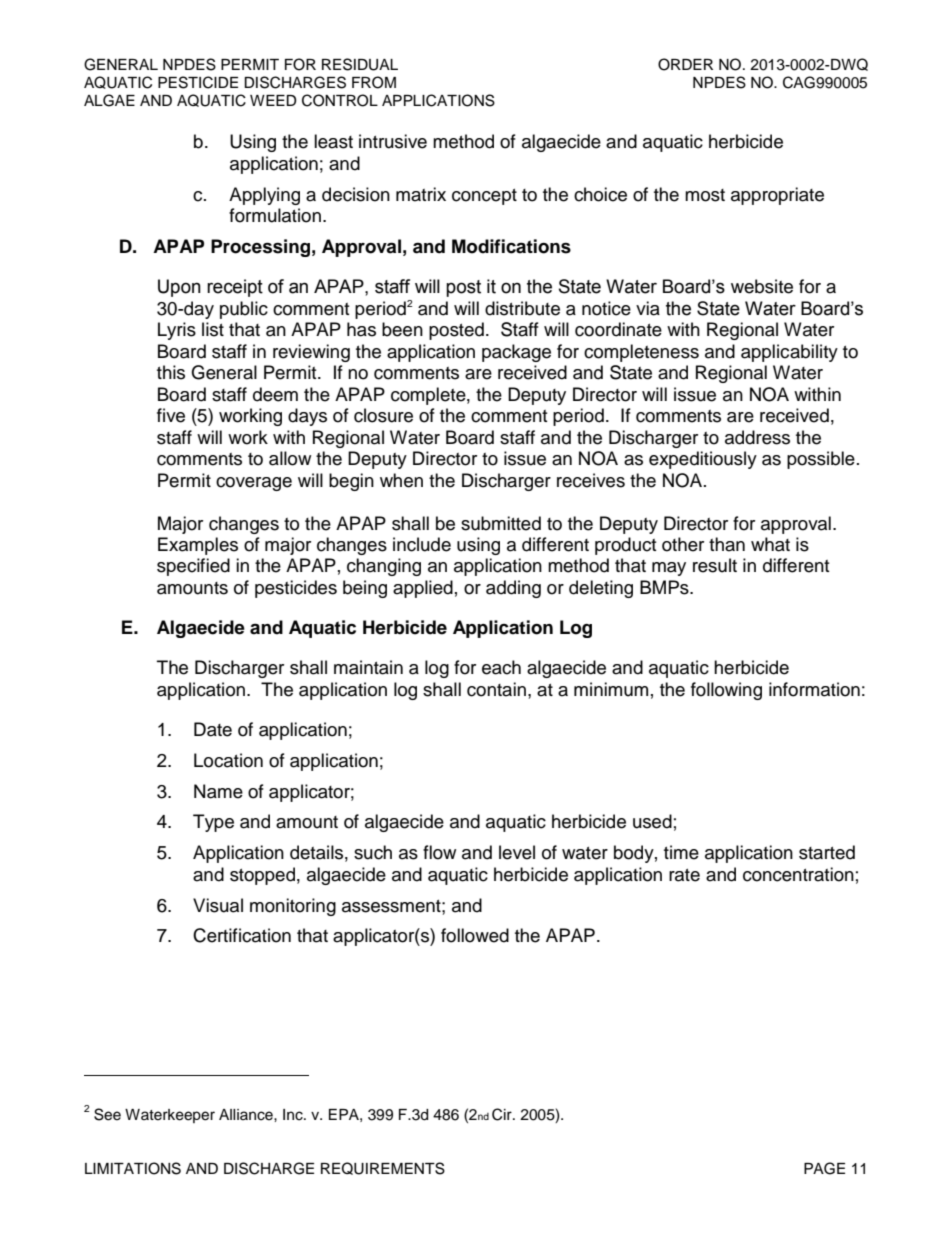 This page has width=952, height=1233. Describe the element at coordinates (685, 64) in the page. I see `ORDER` at that location.
